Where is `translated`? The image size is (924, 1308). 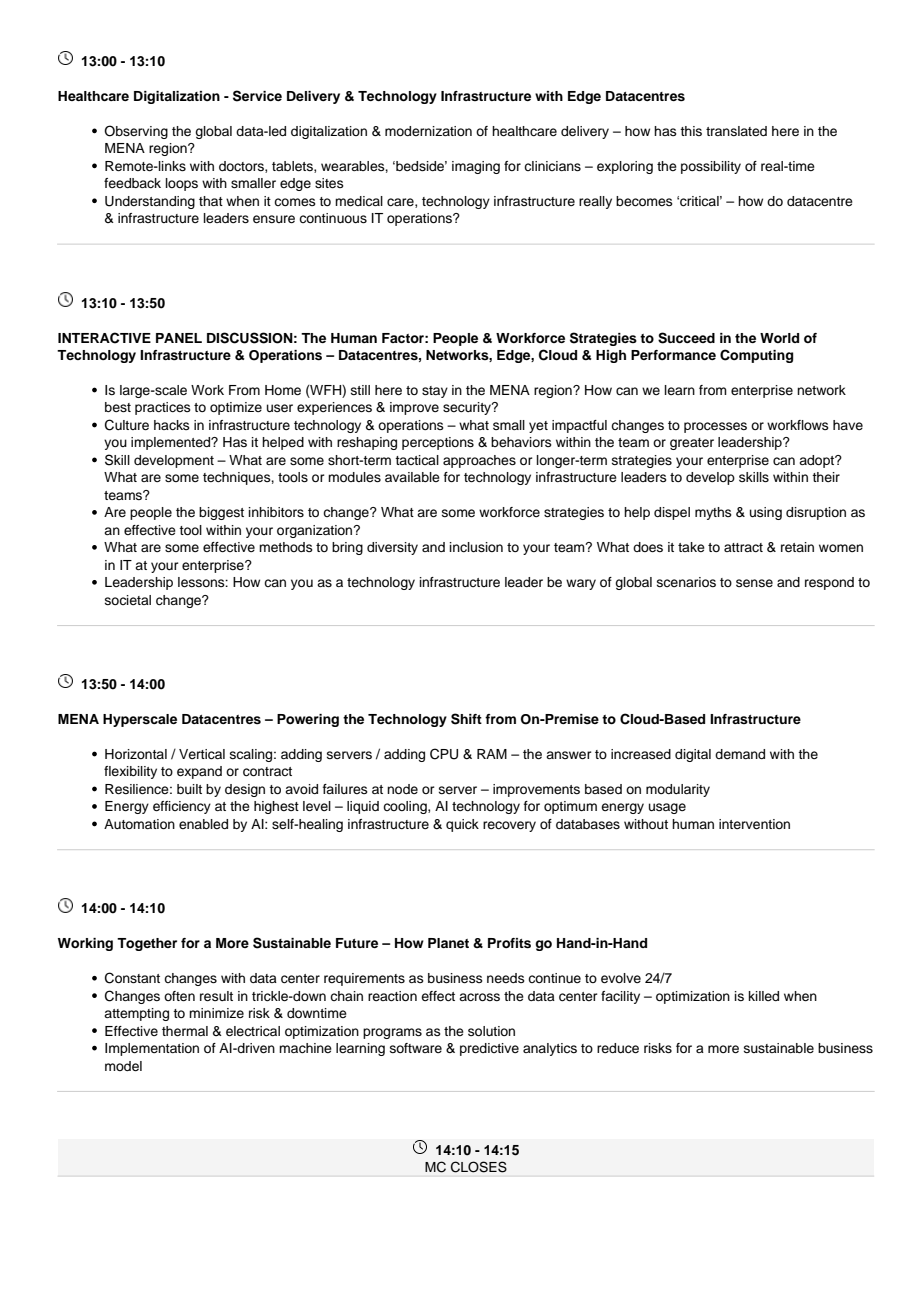
translated is located at coordinates (736, 131).
